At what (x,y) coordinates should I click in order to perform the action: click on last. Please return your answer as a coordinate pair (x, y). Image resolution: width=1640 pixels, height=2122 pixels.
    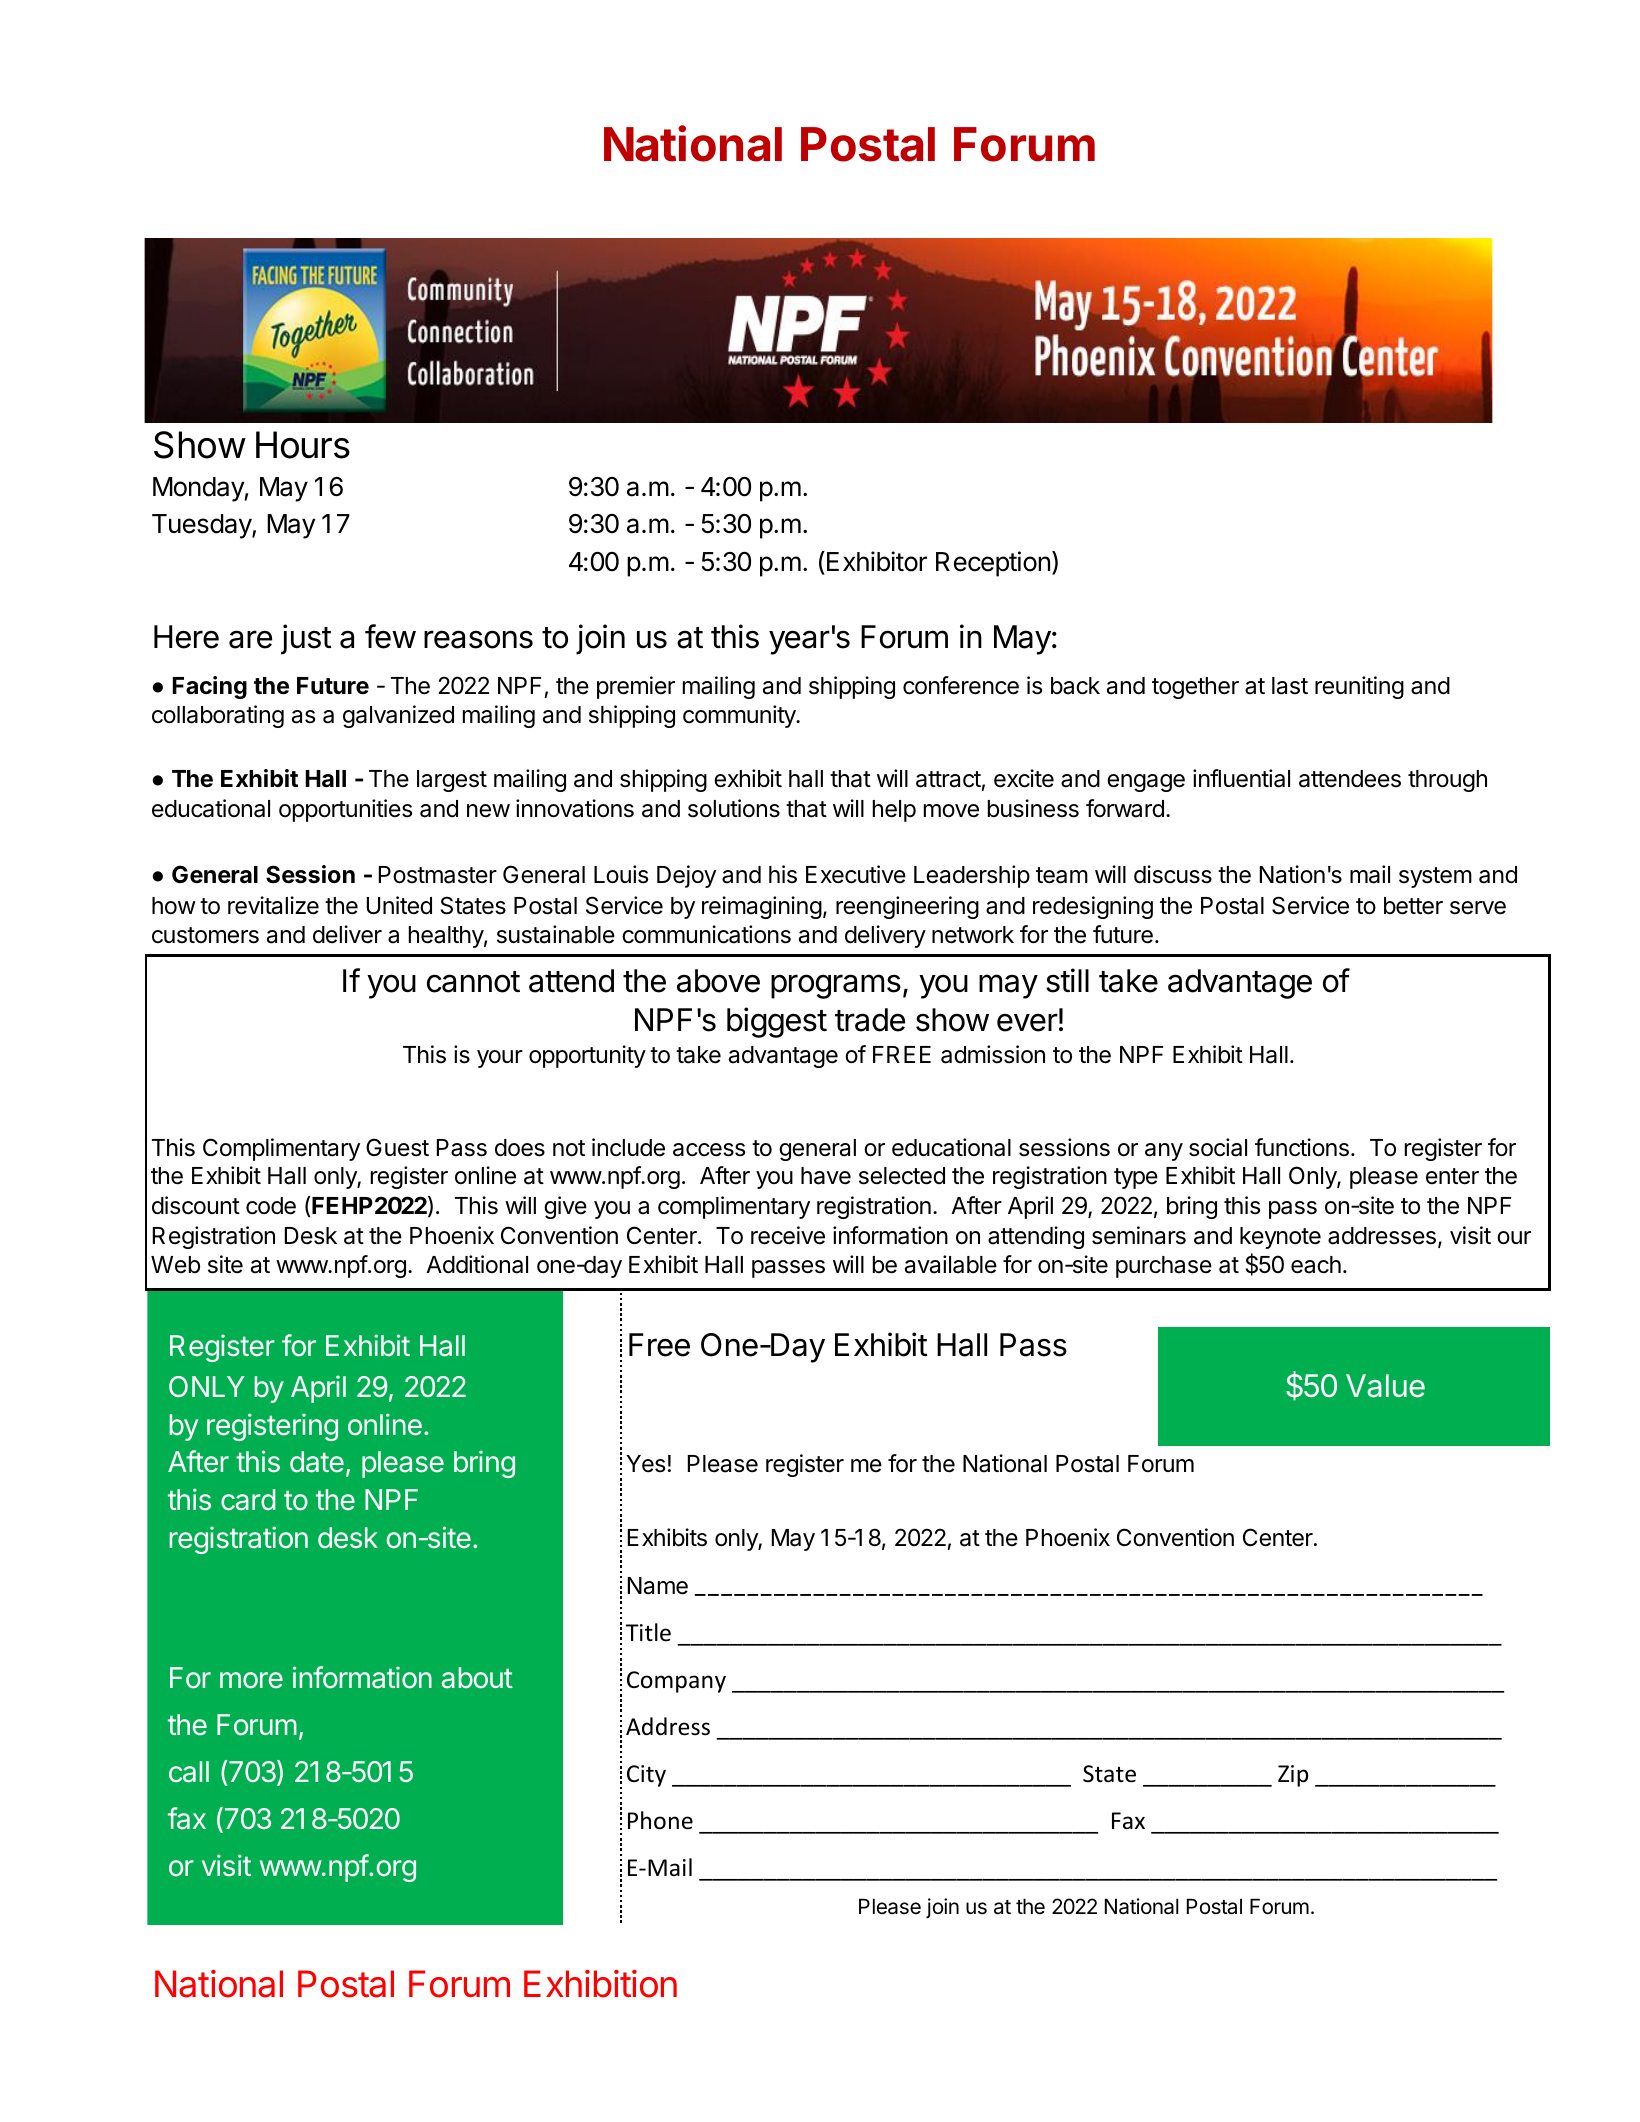
    Looking at the image, I should click on (1290, 686).
